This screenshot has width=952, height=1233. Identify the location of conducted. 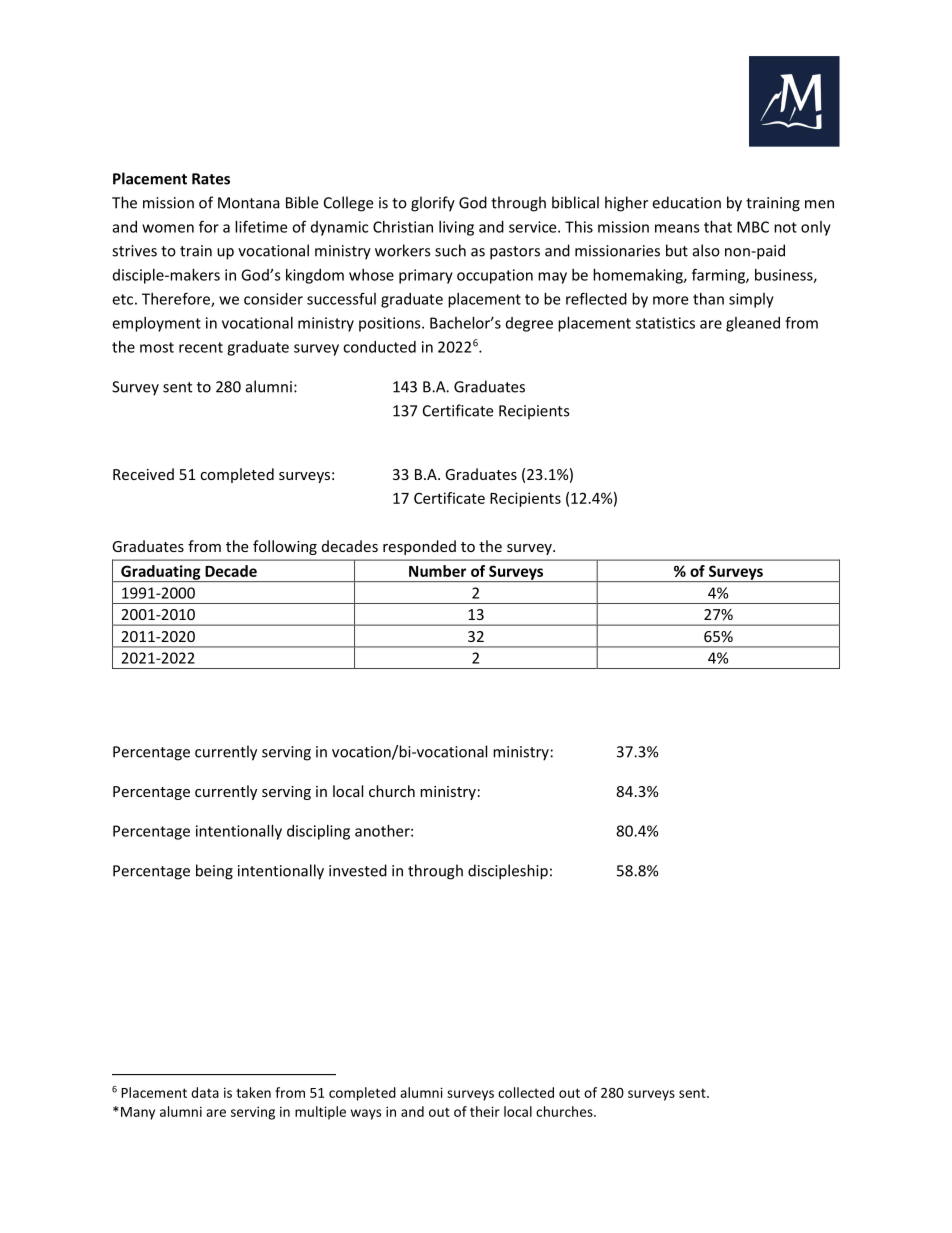
(379, 347).
